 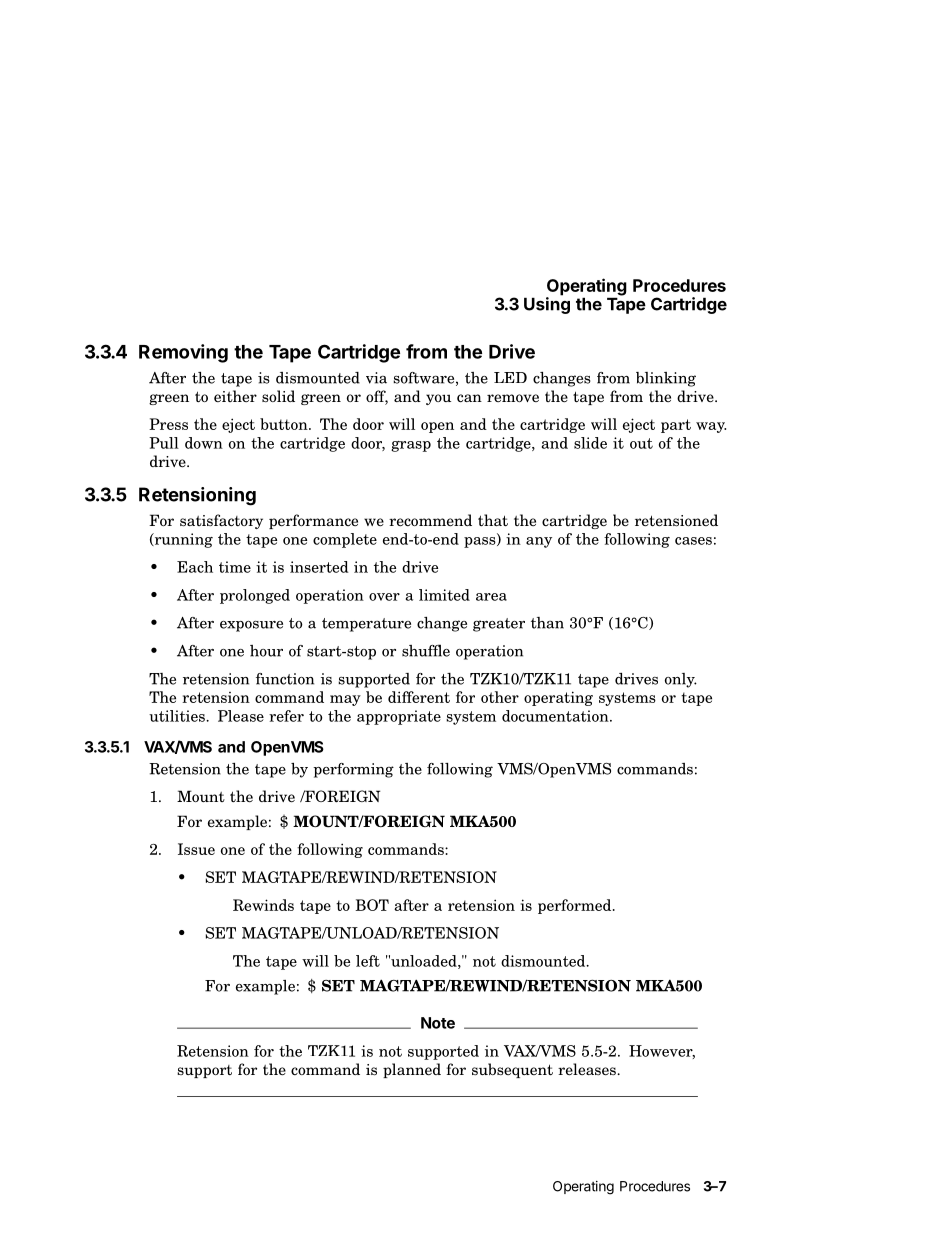 I want to click on Please, so click(x=241, y=716).
